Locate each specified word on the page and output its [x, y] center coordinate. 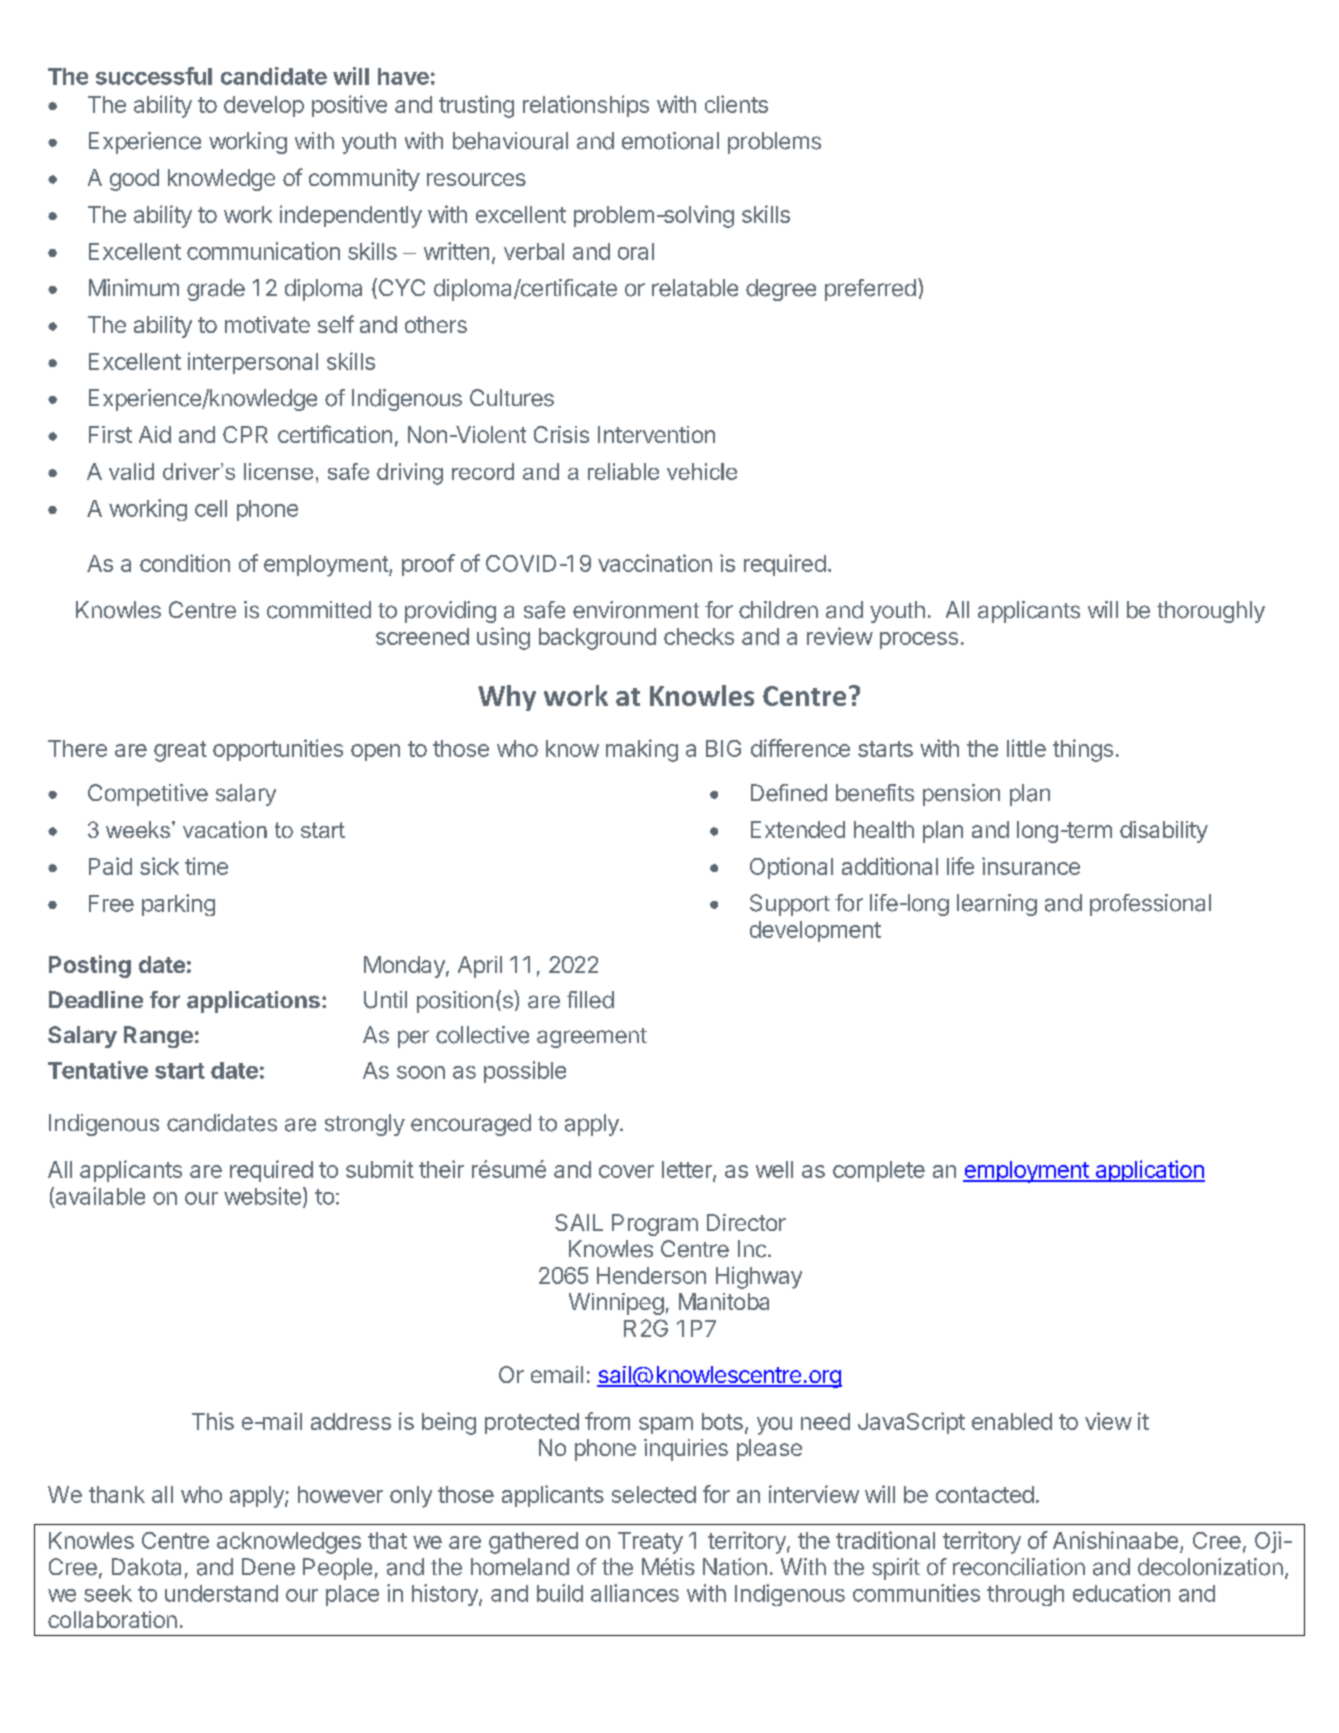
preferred [870, 290]
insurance [1031, 866]
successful [154, 76]
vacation [225, 829]
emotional [670, 141]
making [642, 750]
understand [221, 1593]
